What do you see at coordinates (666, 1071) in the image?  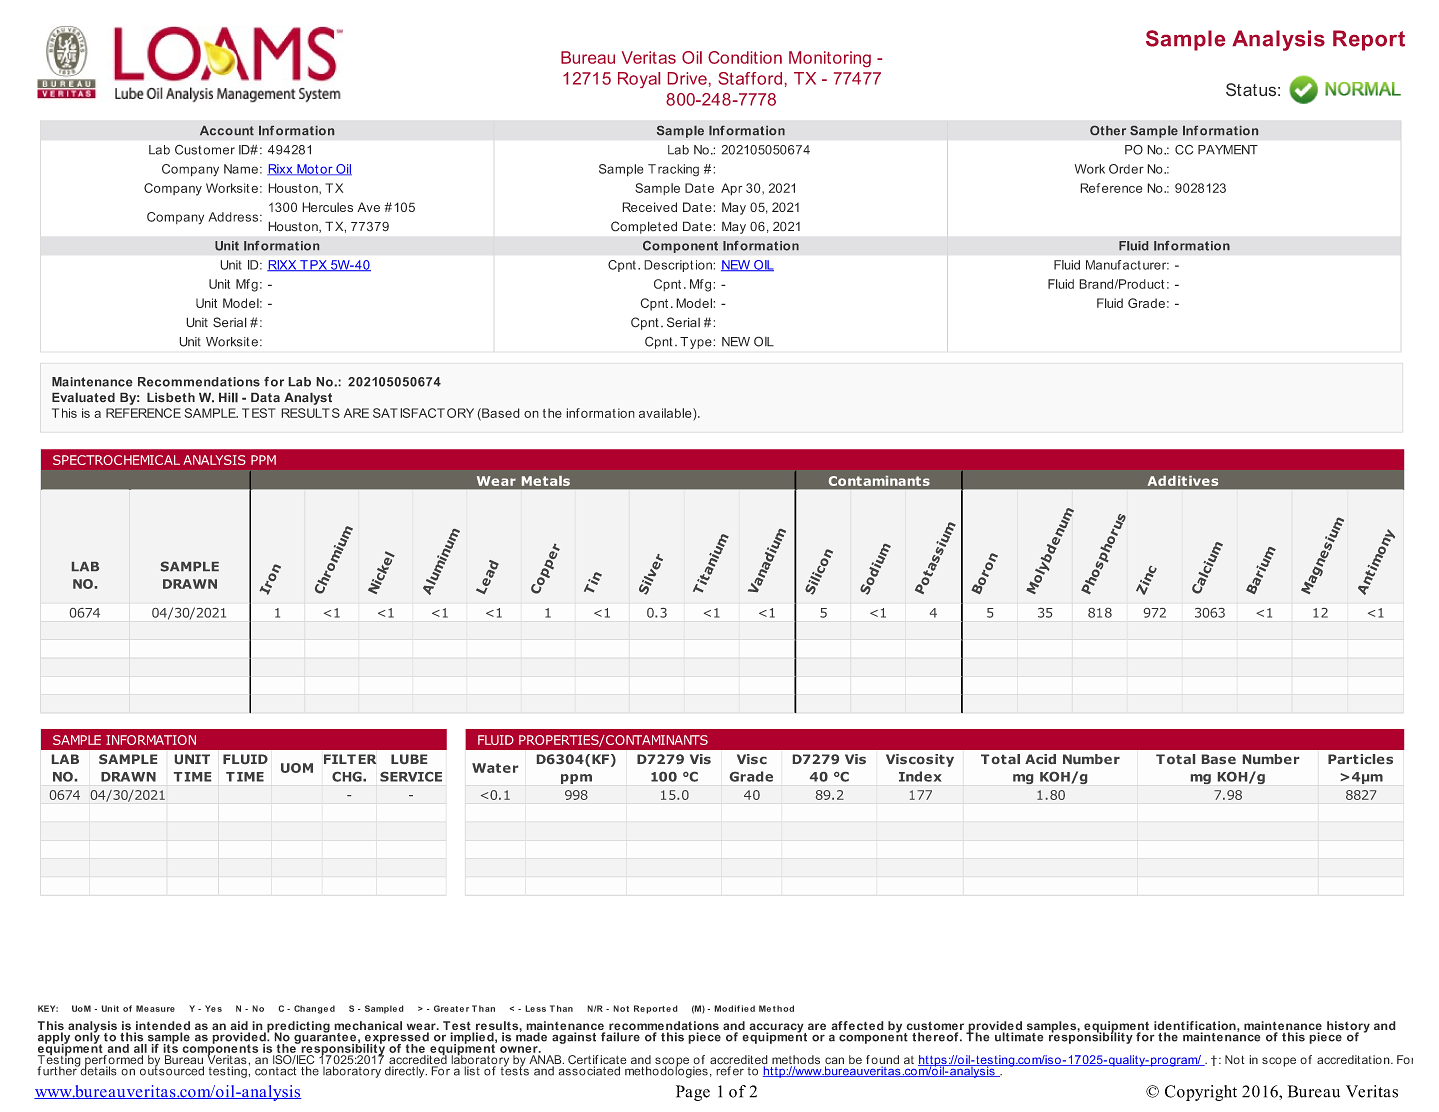 I see `methodologies` at bounding box center [666, 1071].
